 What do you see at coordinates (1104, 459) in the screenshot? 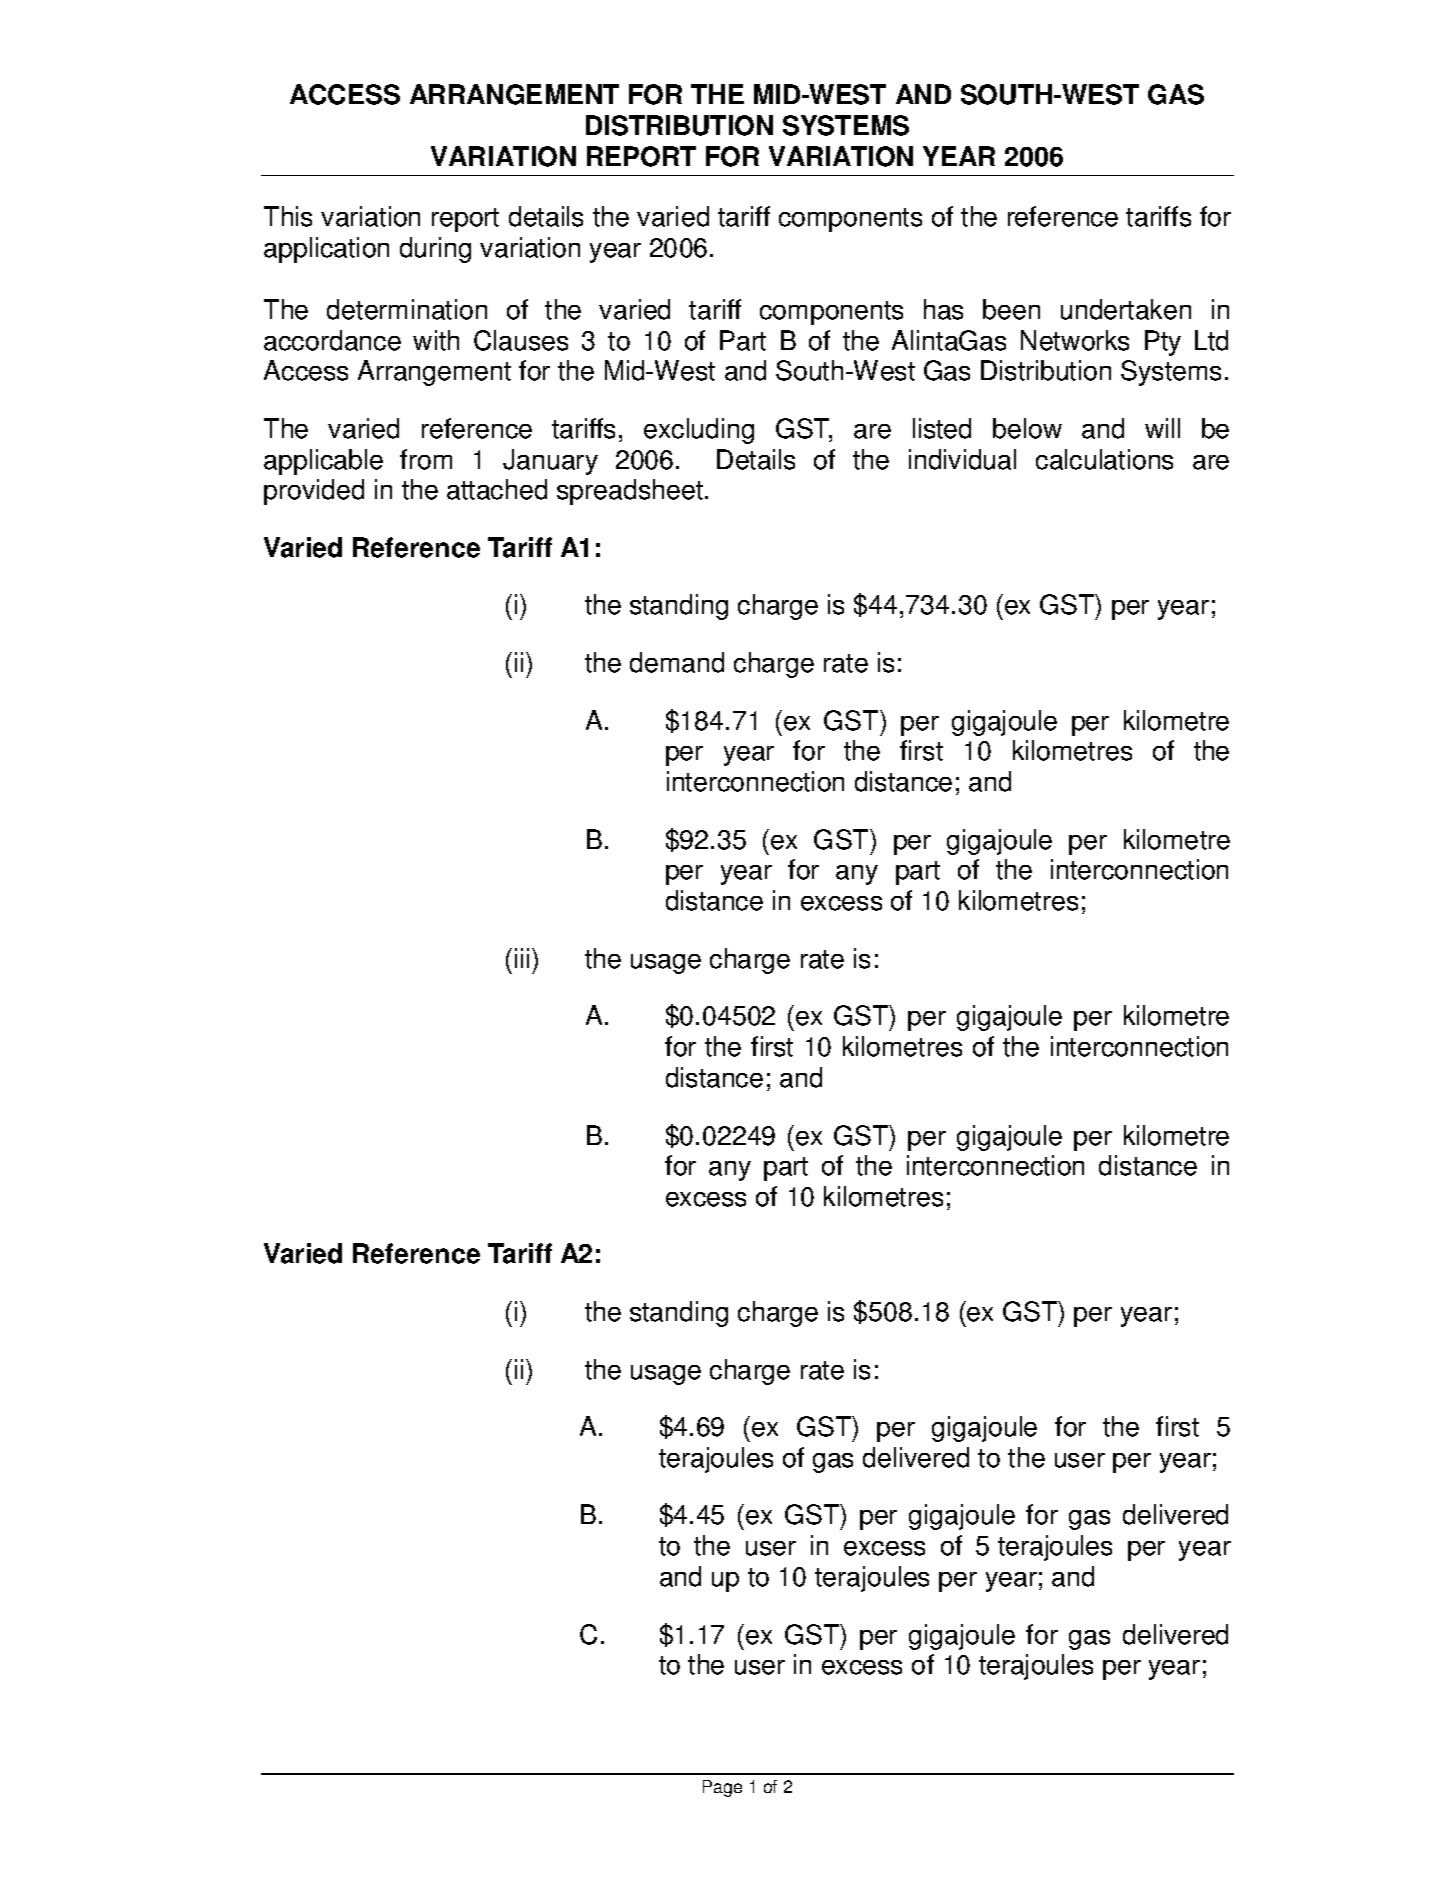
I see `calculations` at bounding box center [1104, 459].
